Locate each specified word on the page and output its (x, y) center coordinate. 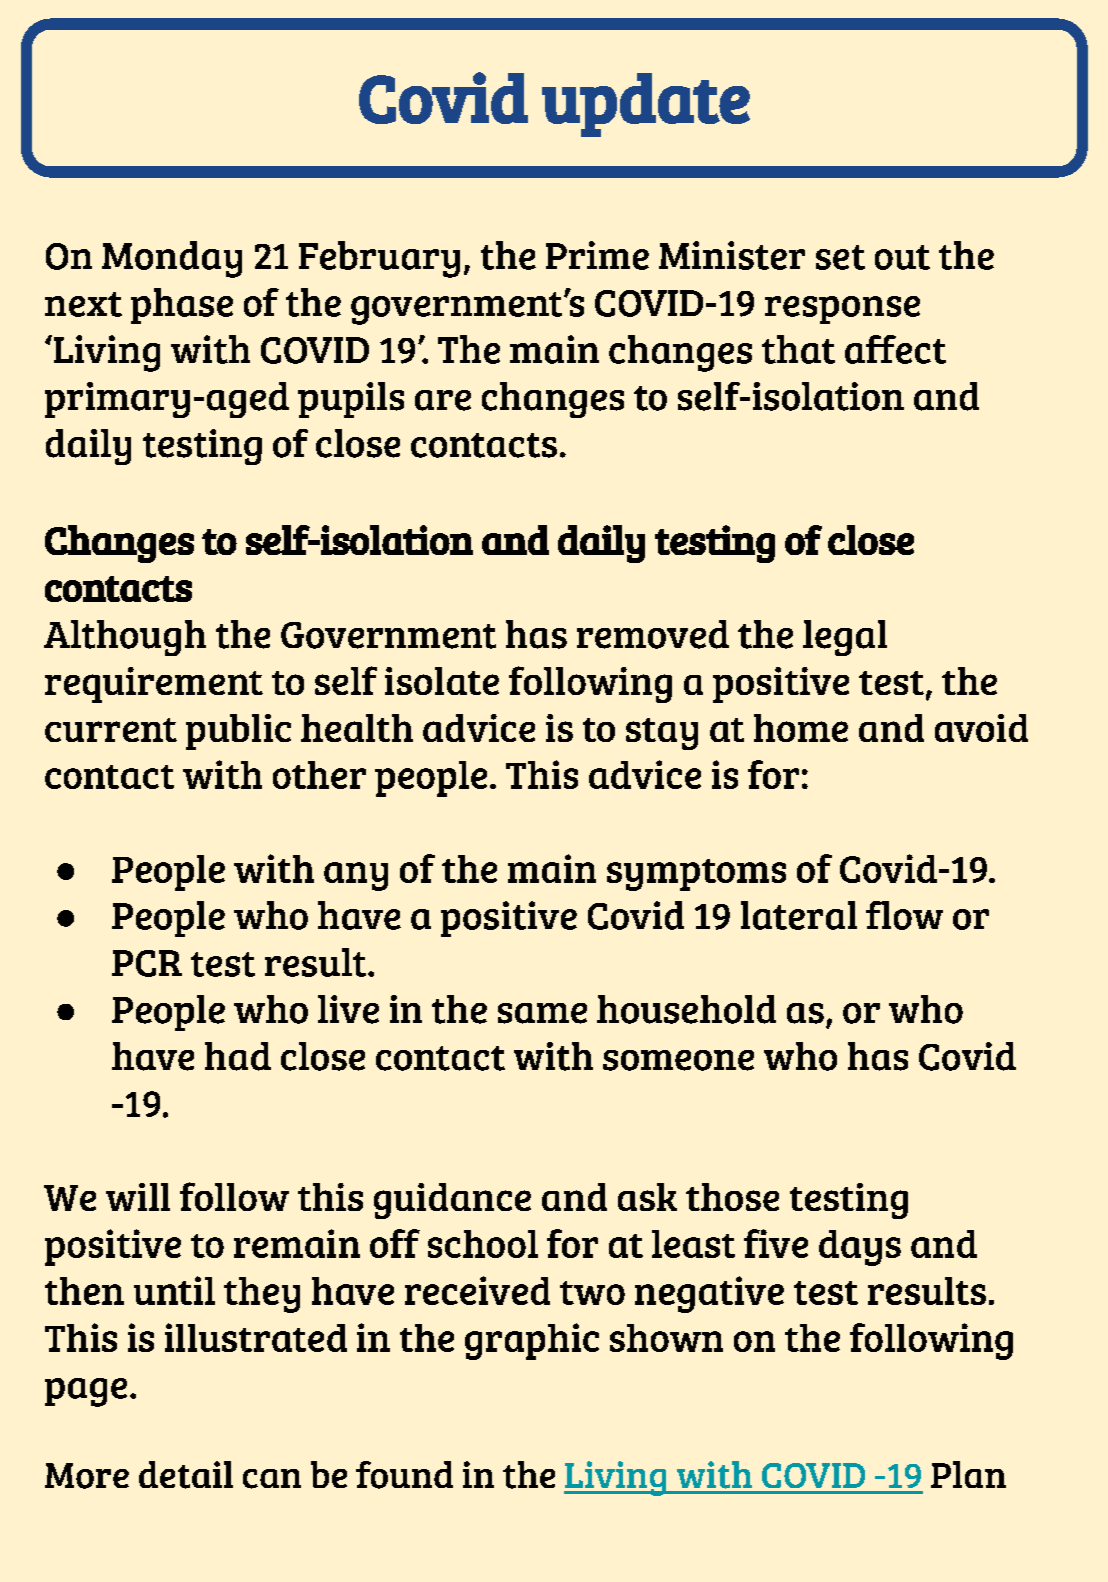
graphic (532, 1341)
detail (186, 1475)
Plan (968, 1474)
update (646, 105)
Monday (172, 259)
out (902, 257)
